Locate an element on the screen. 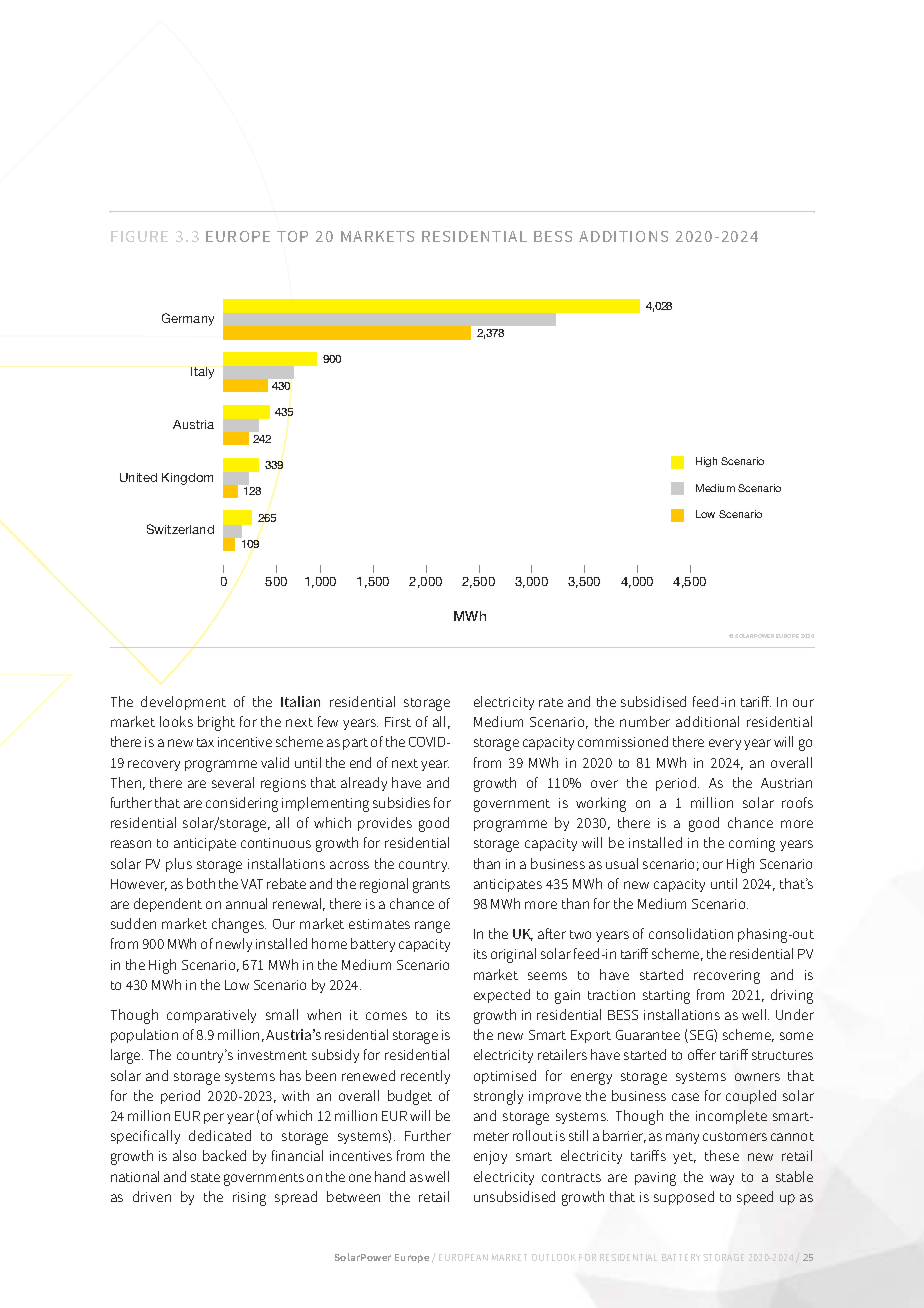  First is located at coordinates (398, 722).
